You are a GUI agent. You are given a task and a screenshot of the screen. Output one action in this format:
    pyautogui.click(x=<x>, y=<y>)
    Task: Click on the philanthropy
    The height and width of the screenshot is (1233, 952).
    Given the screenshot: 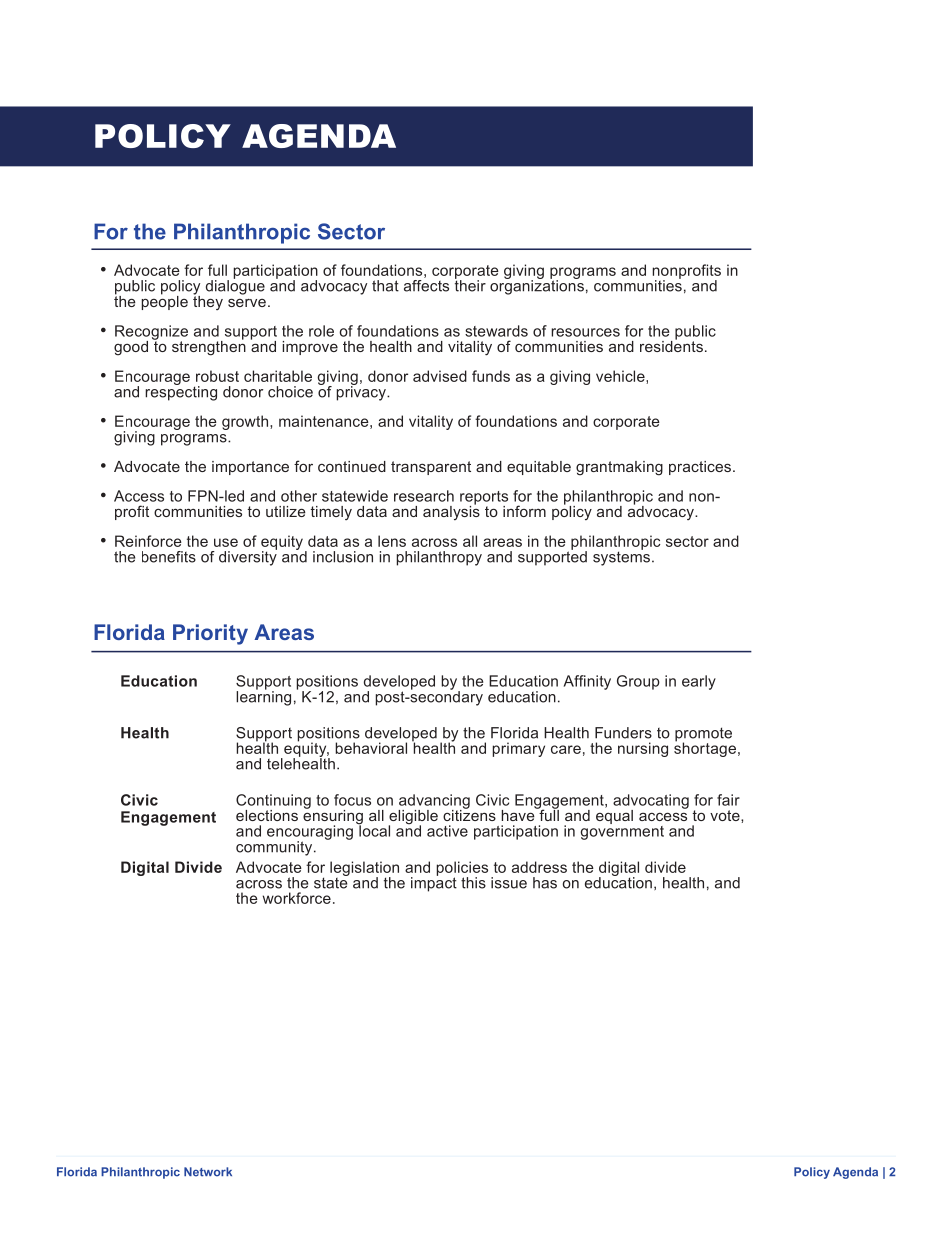 What is the action you would take?
    pyautogui.click(x=439, y=558)
